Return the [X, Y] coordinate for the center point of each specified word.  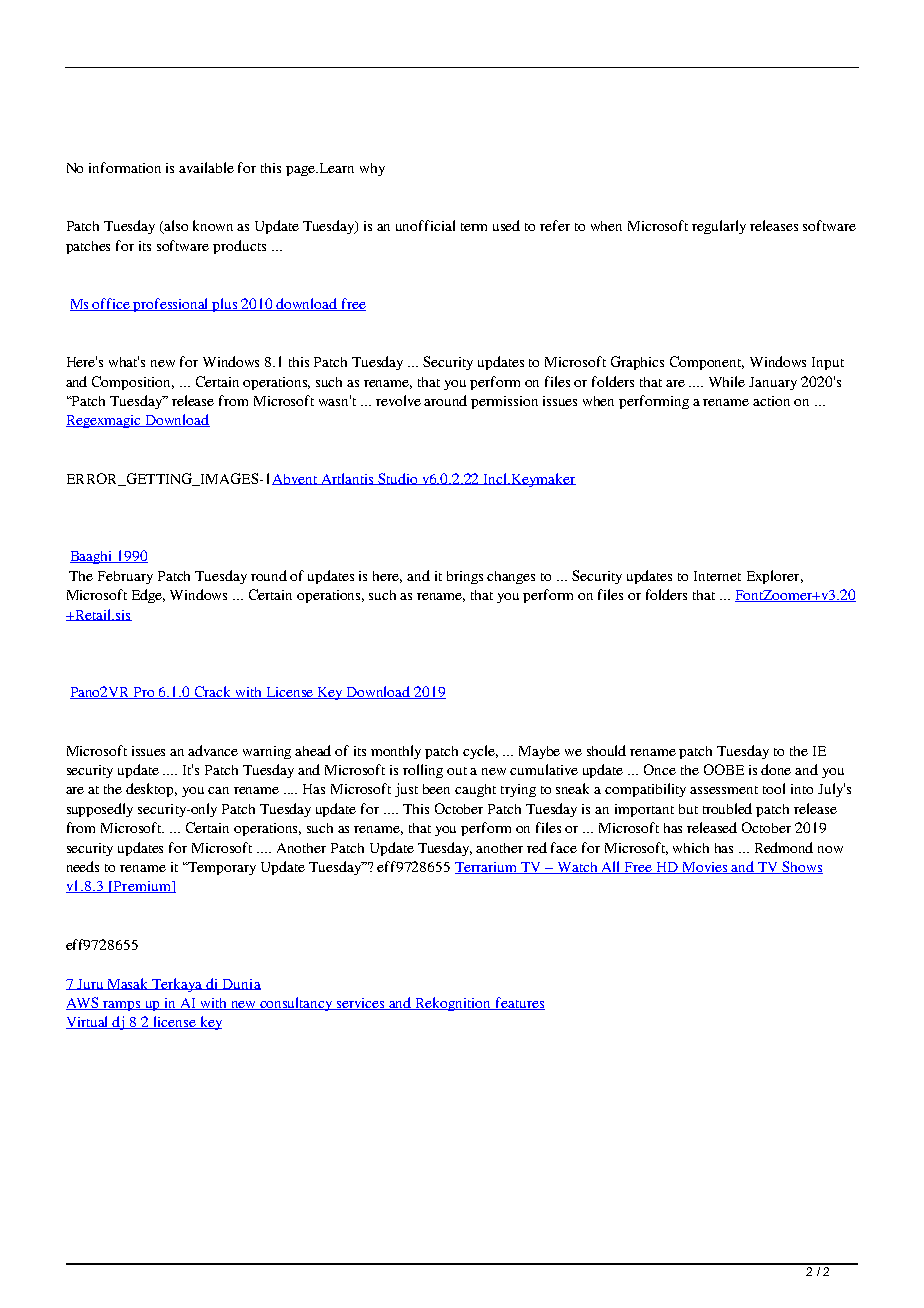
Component [707, 363]
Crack [213, 692]
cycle [480, 752]
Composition [133, 383]
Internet [717, 576]
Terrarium [487, 868]
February [125, 577]
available [206, 167]
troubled [727, 808]
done [776, 769]
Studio [399, 479]
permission [504, 402]
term [474, 227]
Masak [128, 984]
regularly [719, 227]
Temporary [221, 868]
